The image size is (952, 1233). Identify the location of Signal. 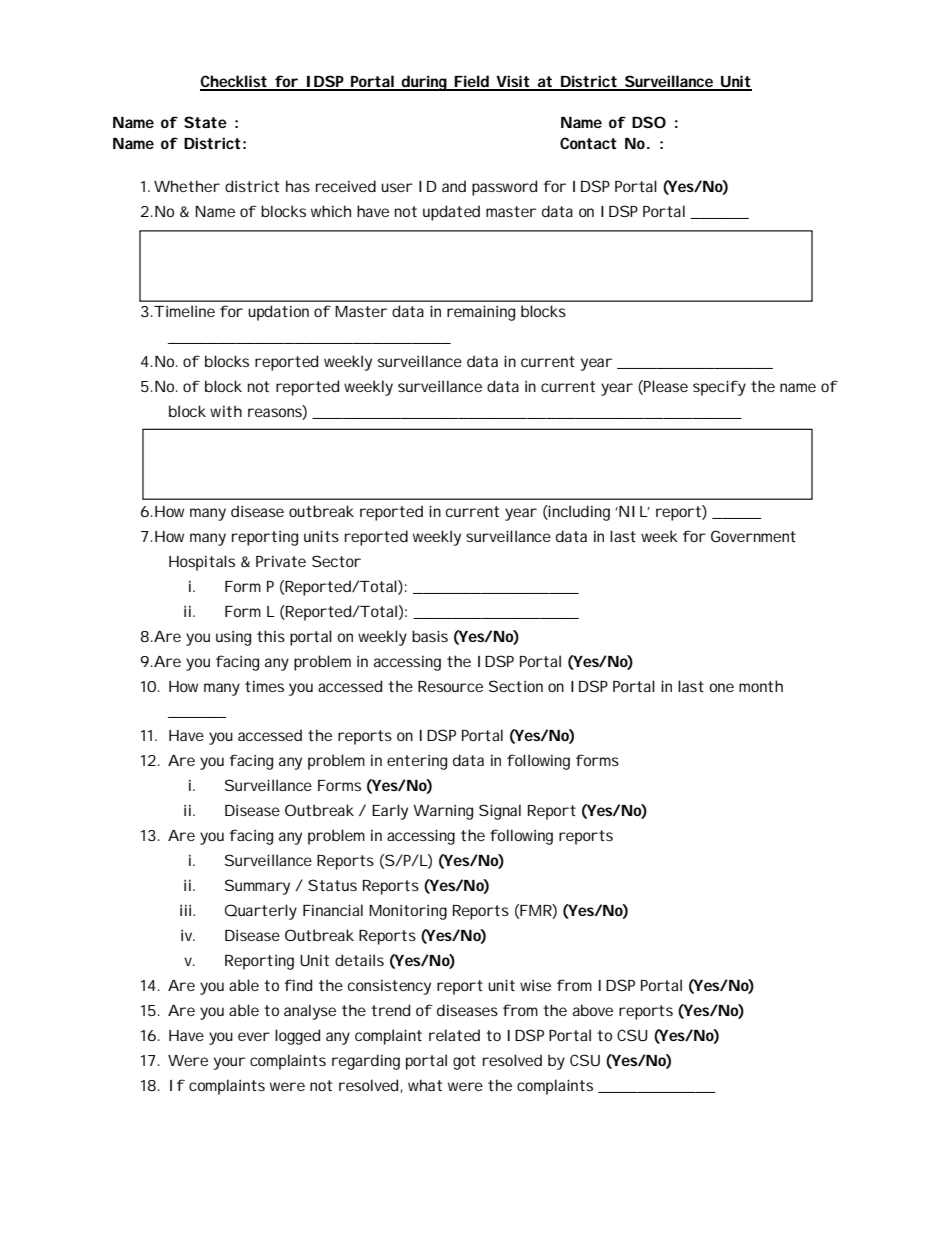
(500, 812).
